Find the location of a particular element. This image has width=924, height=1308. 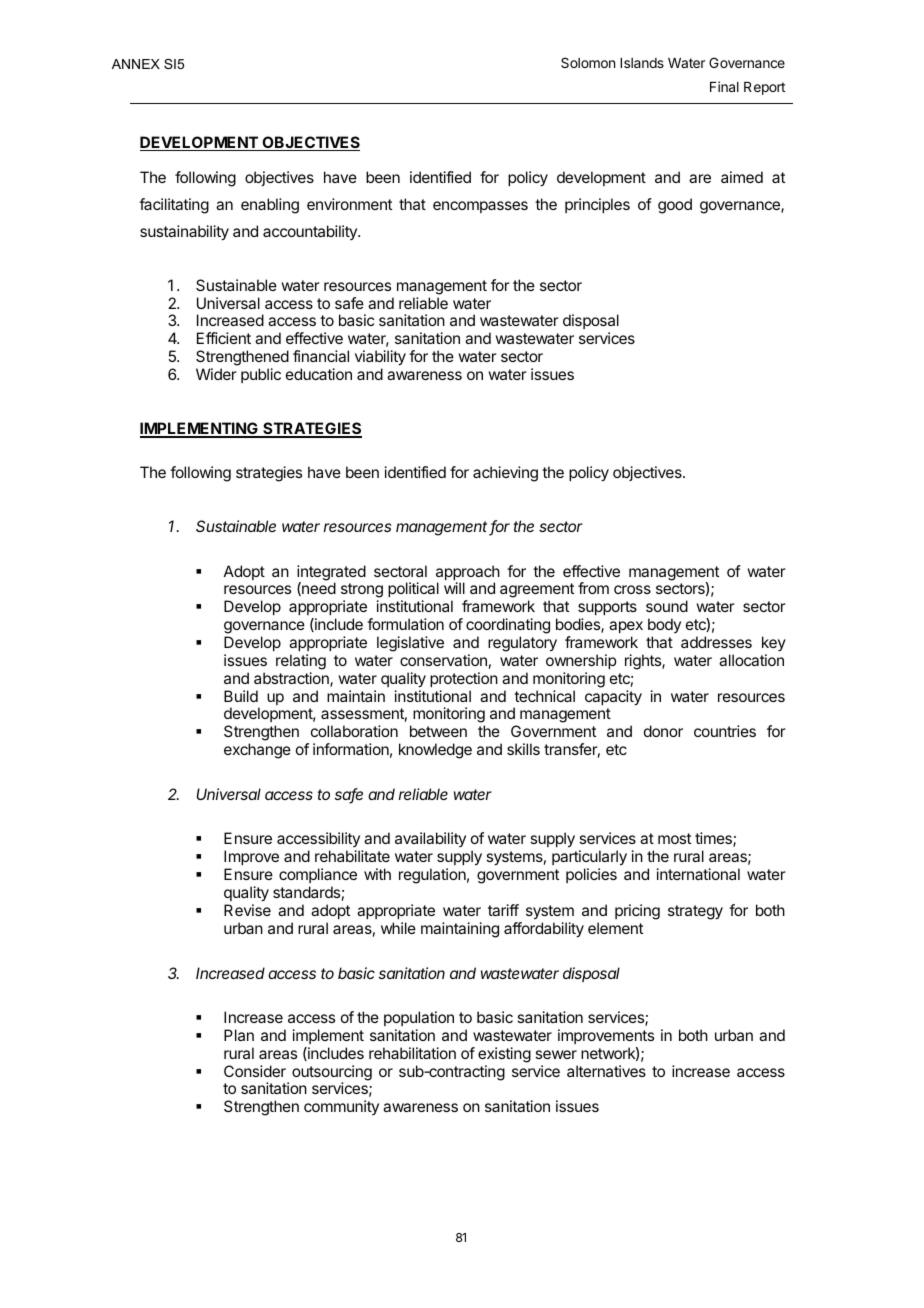

Consider is located at coordinates (255, 1071).
